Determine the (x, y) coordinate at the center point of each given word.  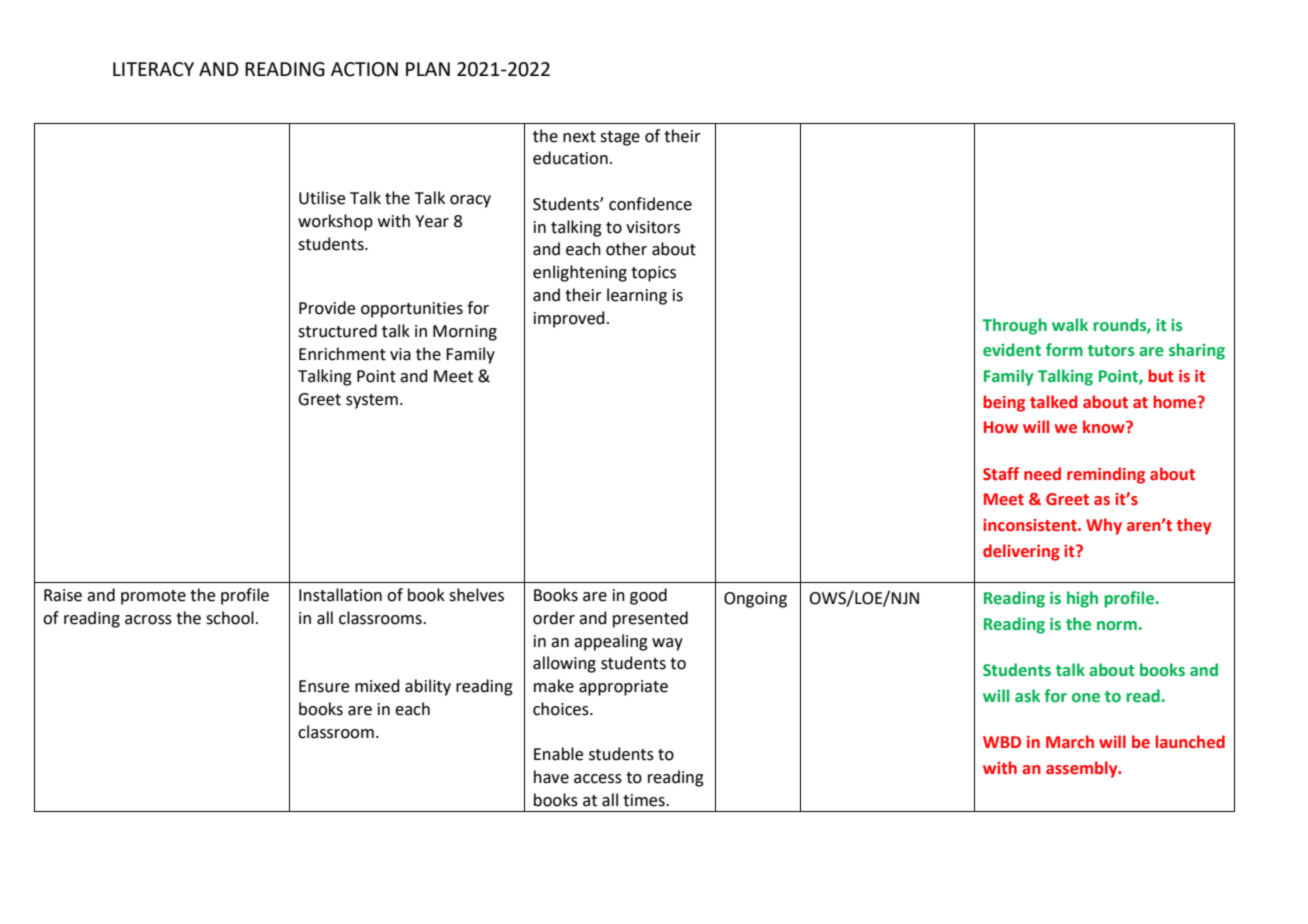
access (598, 779)
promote (153, 597)
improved (569, 319)
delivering (1021, 552)
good (648, 596)
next (579, 137)
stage (620, 138)
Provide (327, 308)
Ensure (324, 686)
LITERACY (153, 69)
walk (1070, 324)
